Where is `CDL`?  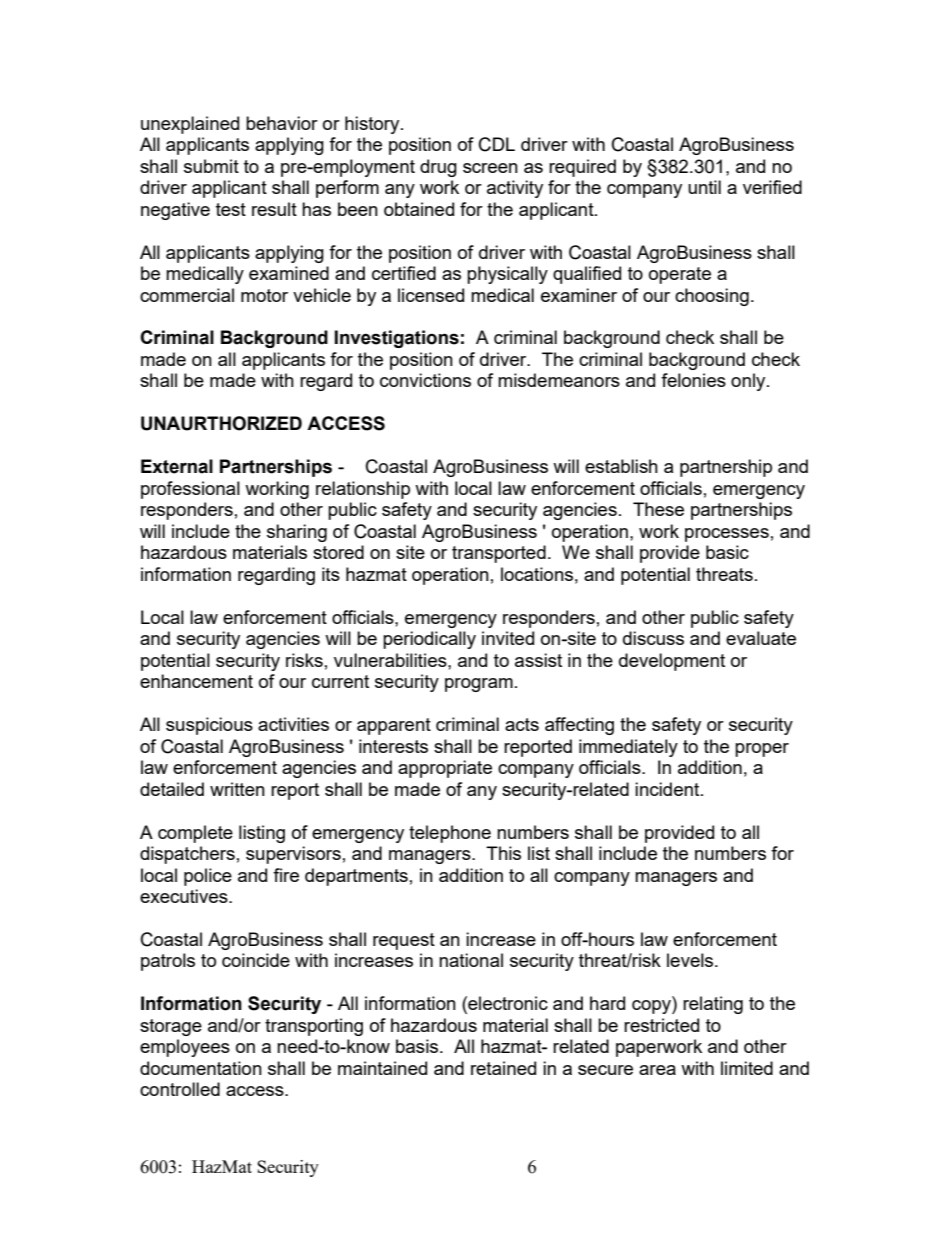
CDL is located at coordinates (497, 144).
